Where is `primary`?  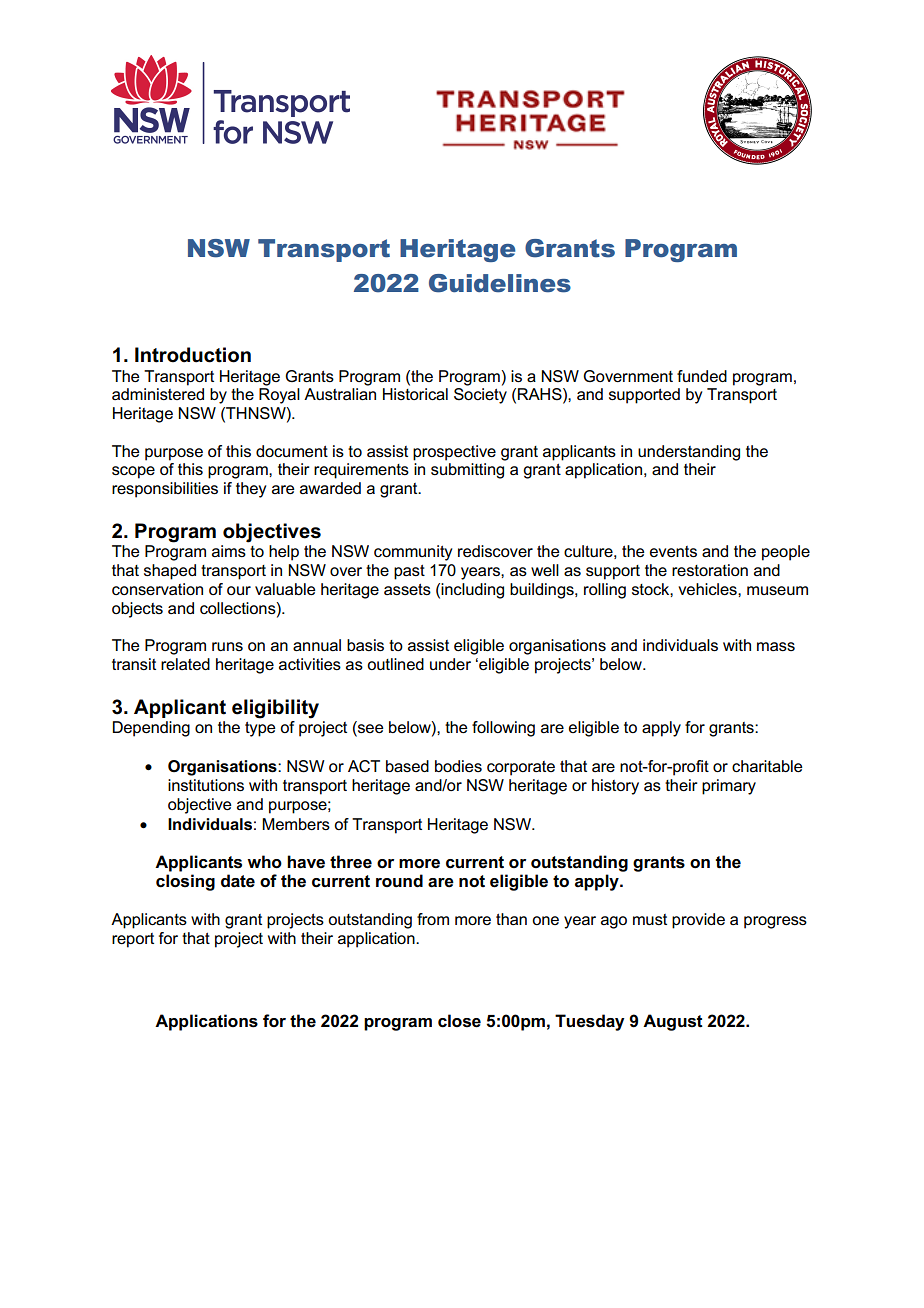
primary is located at coordinates (729, 787).
